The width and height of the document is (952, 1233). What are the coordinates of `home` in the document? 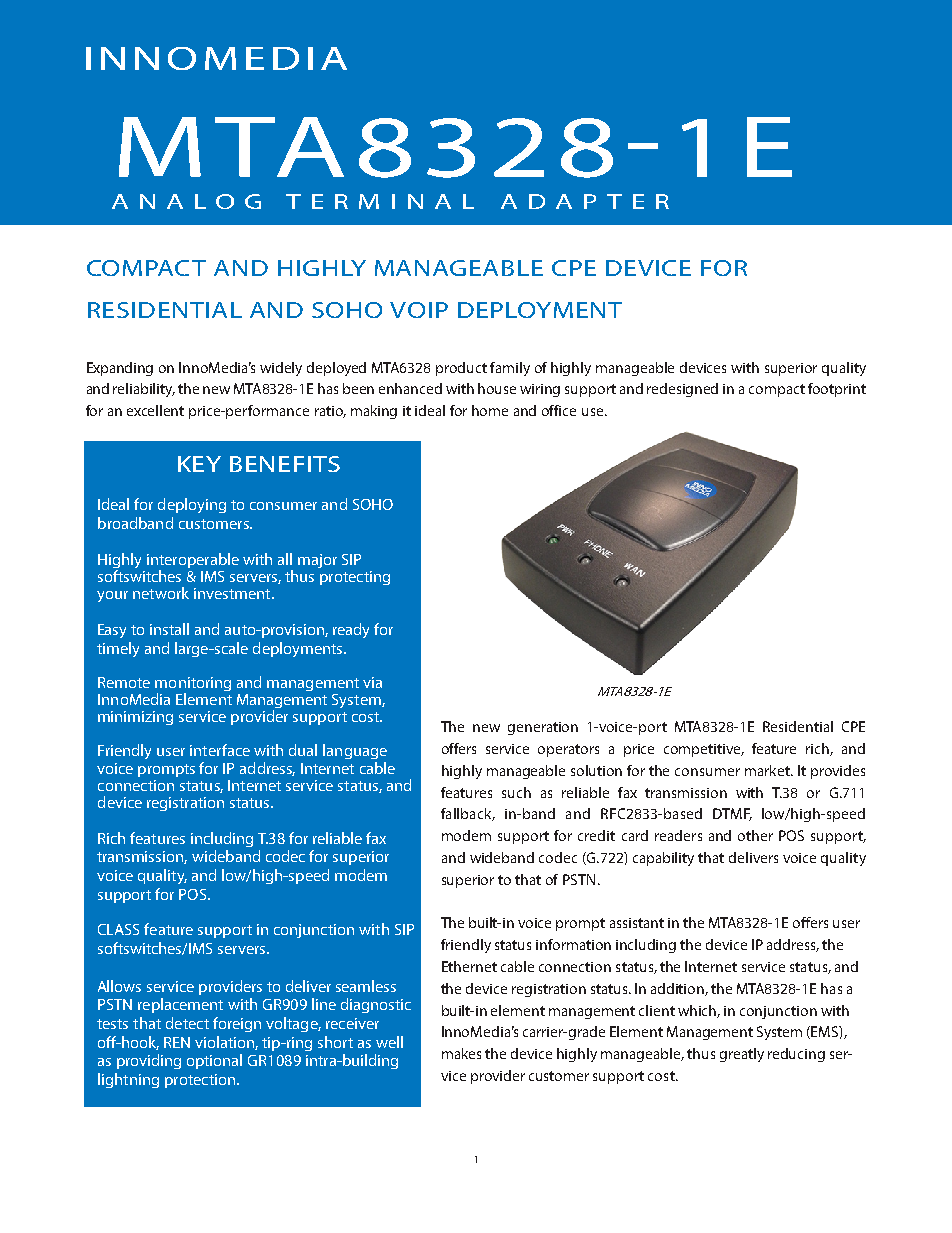 It's located at (490, 410).
